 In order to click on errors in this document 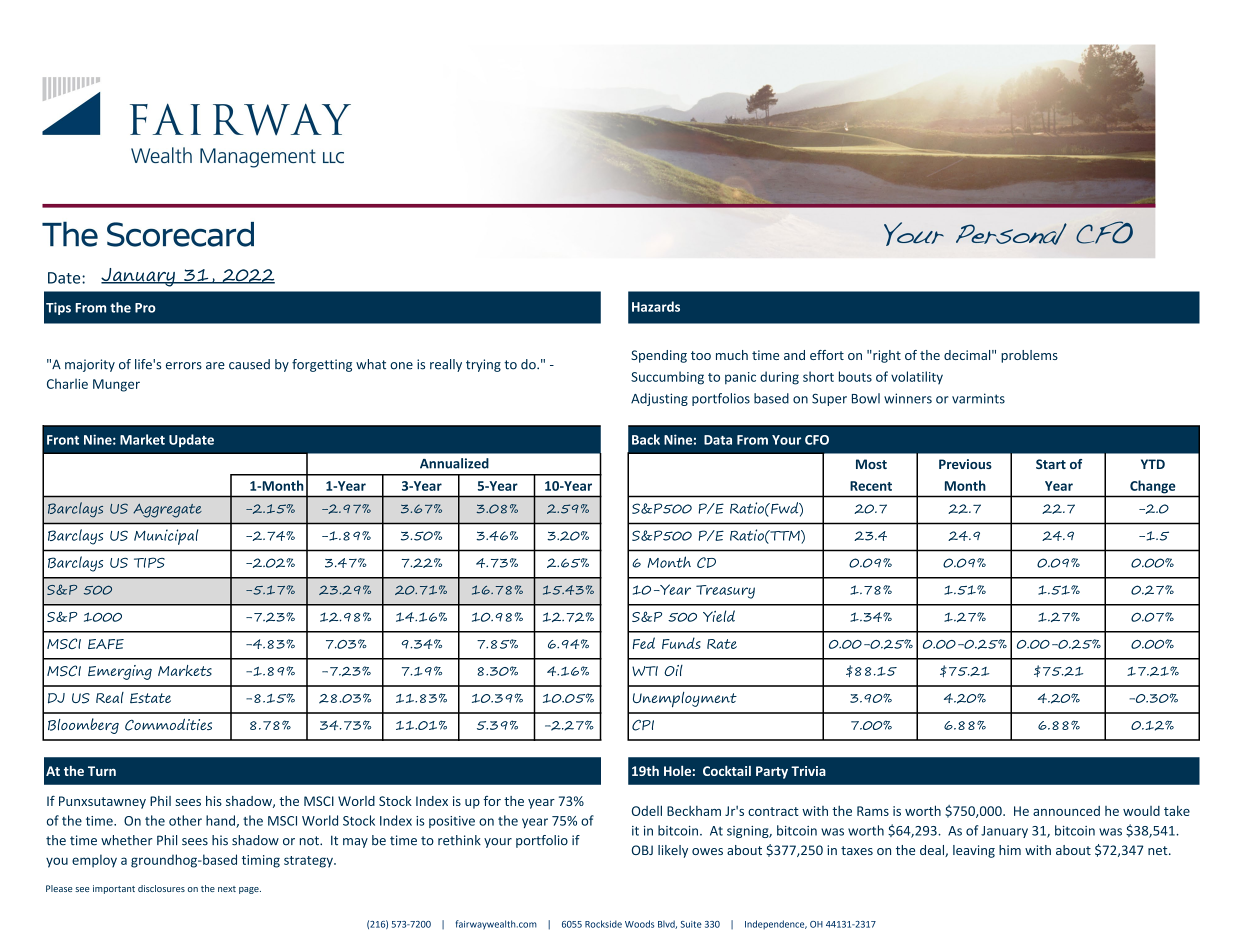, I will do `click(184, 366)`.
